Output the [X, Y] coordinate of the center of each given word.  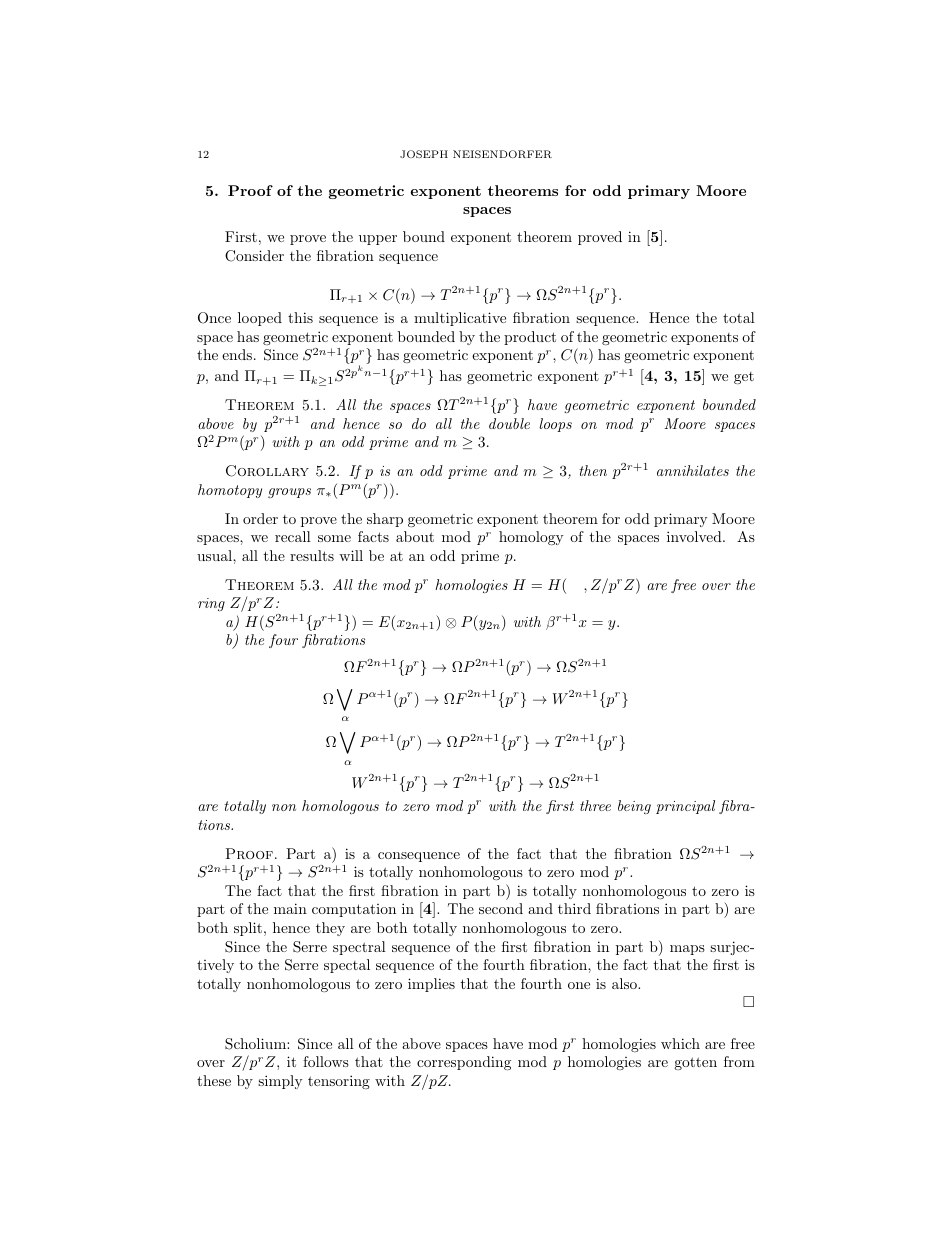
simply [280, 1082]
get [744, 378]
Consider [254, 256]
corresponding [464, 1063]
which [680, 1043]
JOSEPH [424, 154]
